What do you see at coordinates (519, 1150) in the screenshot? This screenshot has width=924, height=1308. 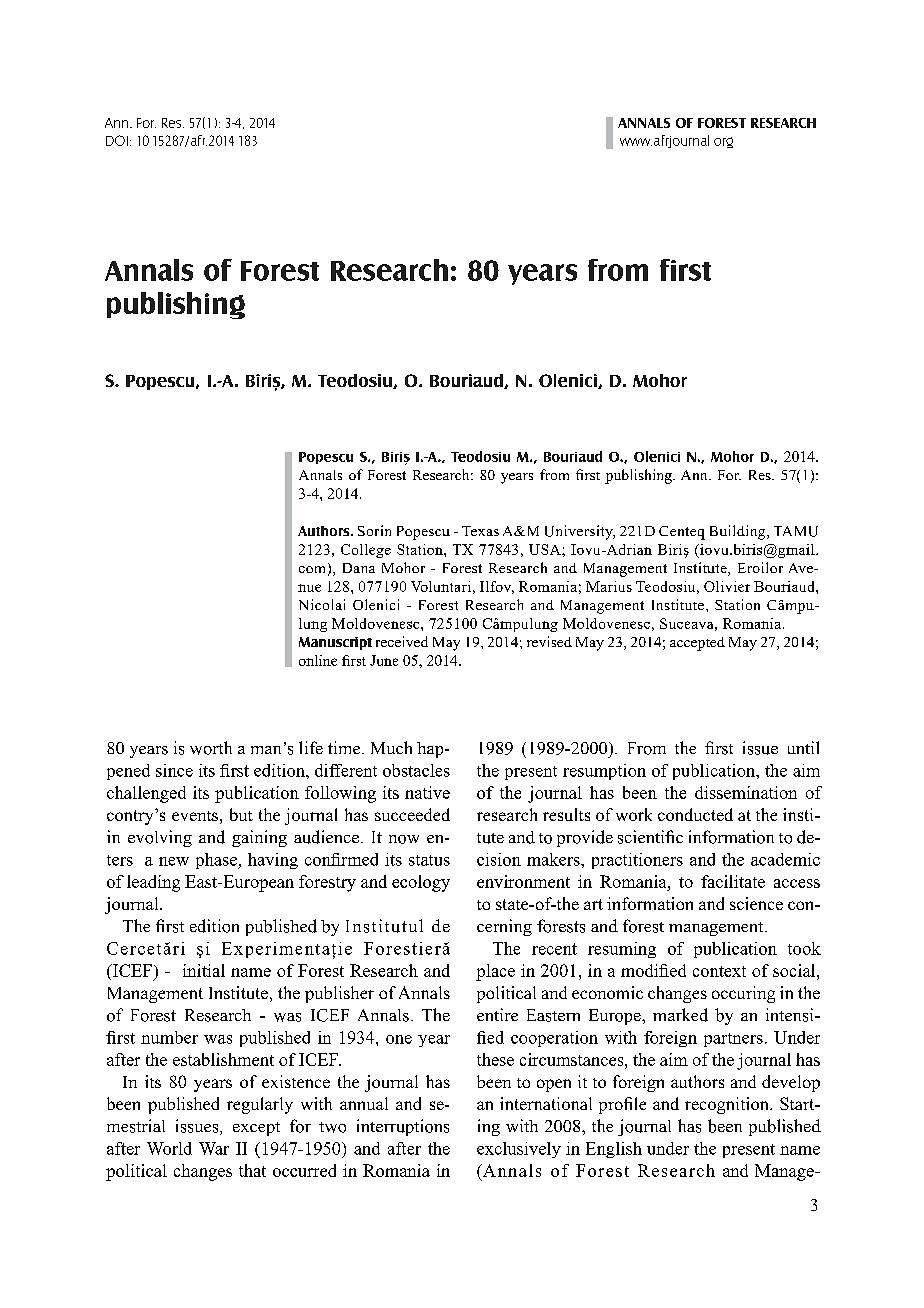 I see `exclusively` at bounding box center [519, 1150].
